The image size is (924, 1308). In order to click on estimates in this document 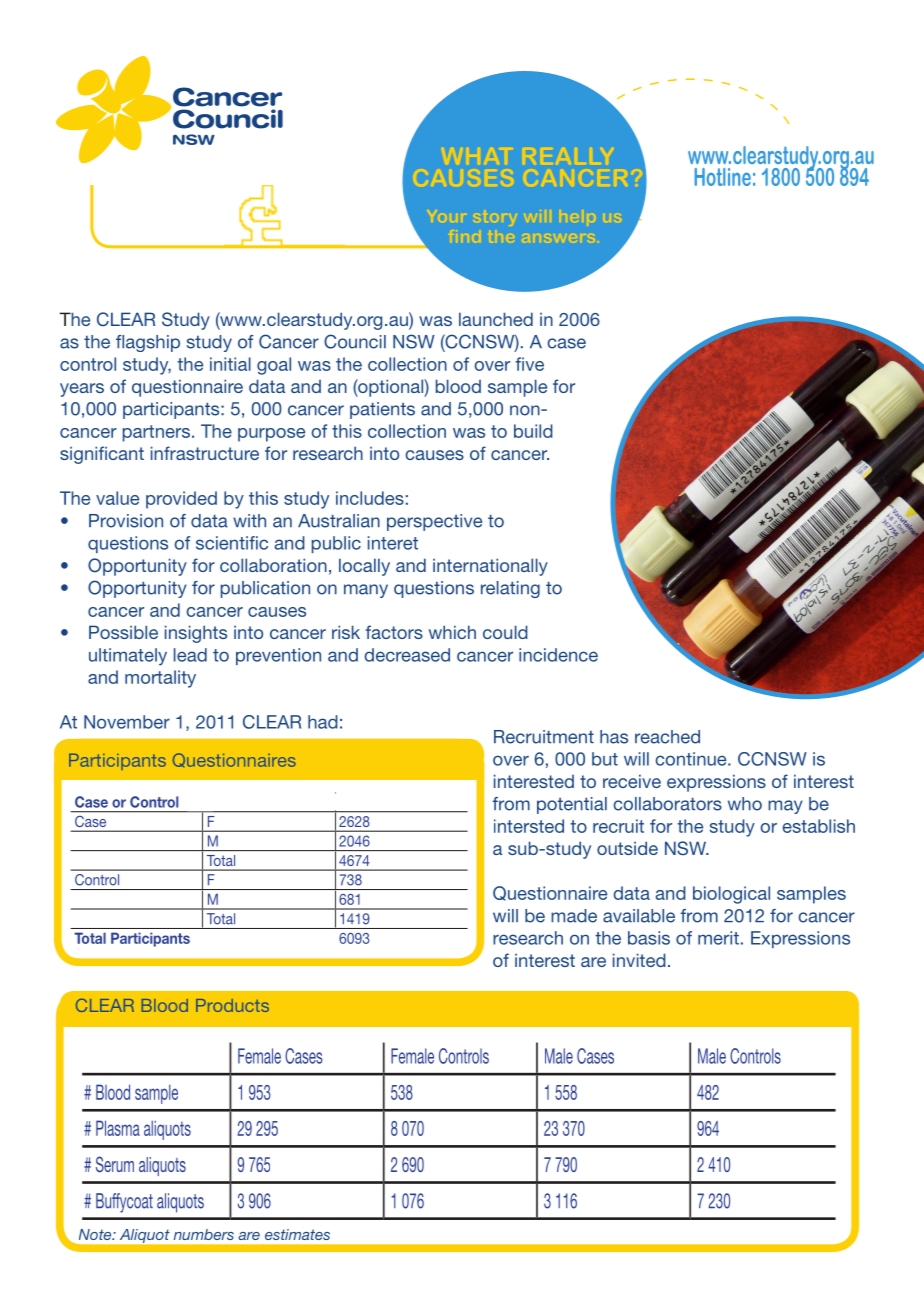, I will do `click(297, 1234)`.
